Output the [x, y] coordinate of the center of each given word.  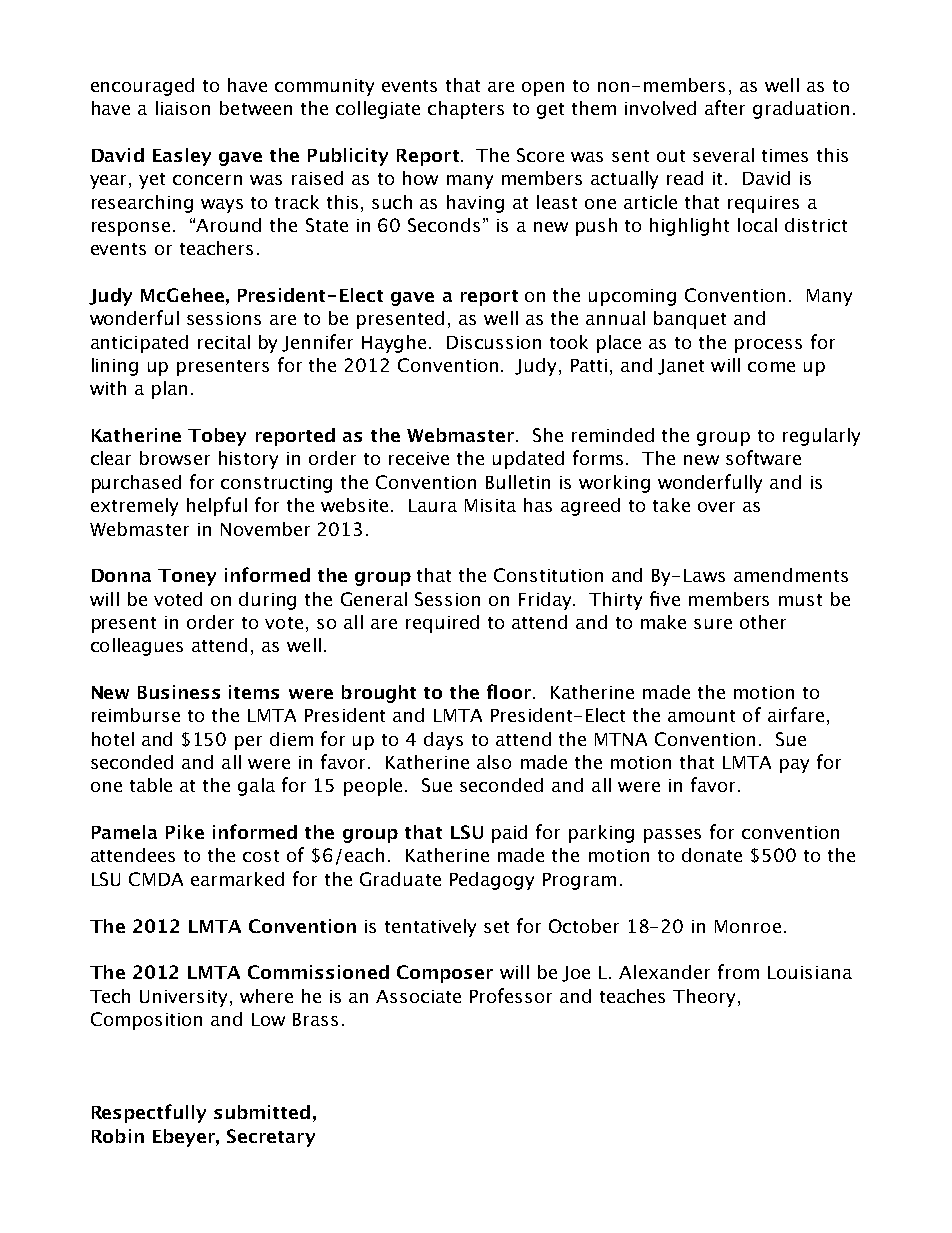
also [494, 762]
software [763, 457]
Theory [706, 998]
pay [794, 766]
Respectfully [149, 1113]
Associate [418, 996]
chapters [466, 110]
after [725, 107]
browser [175, 458]
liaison [183, 108]
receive [419, 458]
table [151, 785]
